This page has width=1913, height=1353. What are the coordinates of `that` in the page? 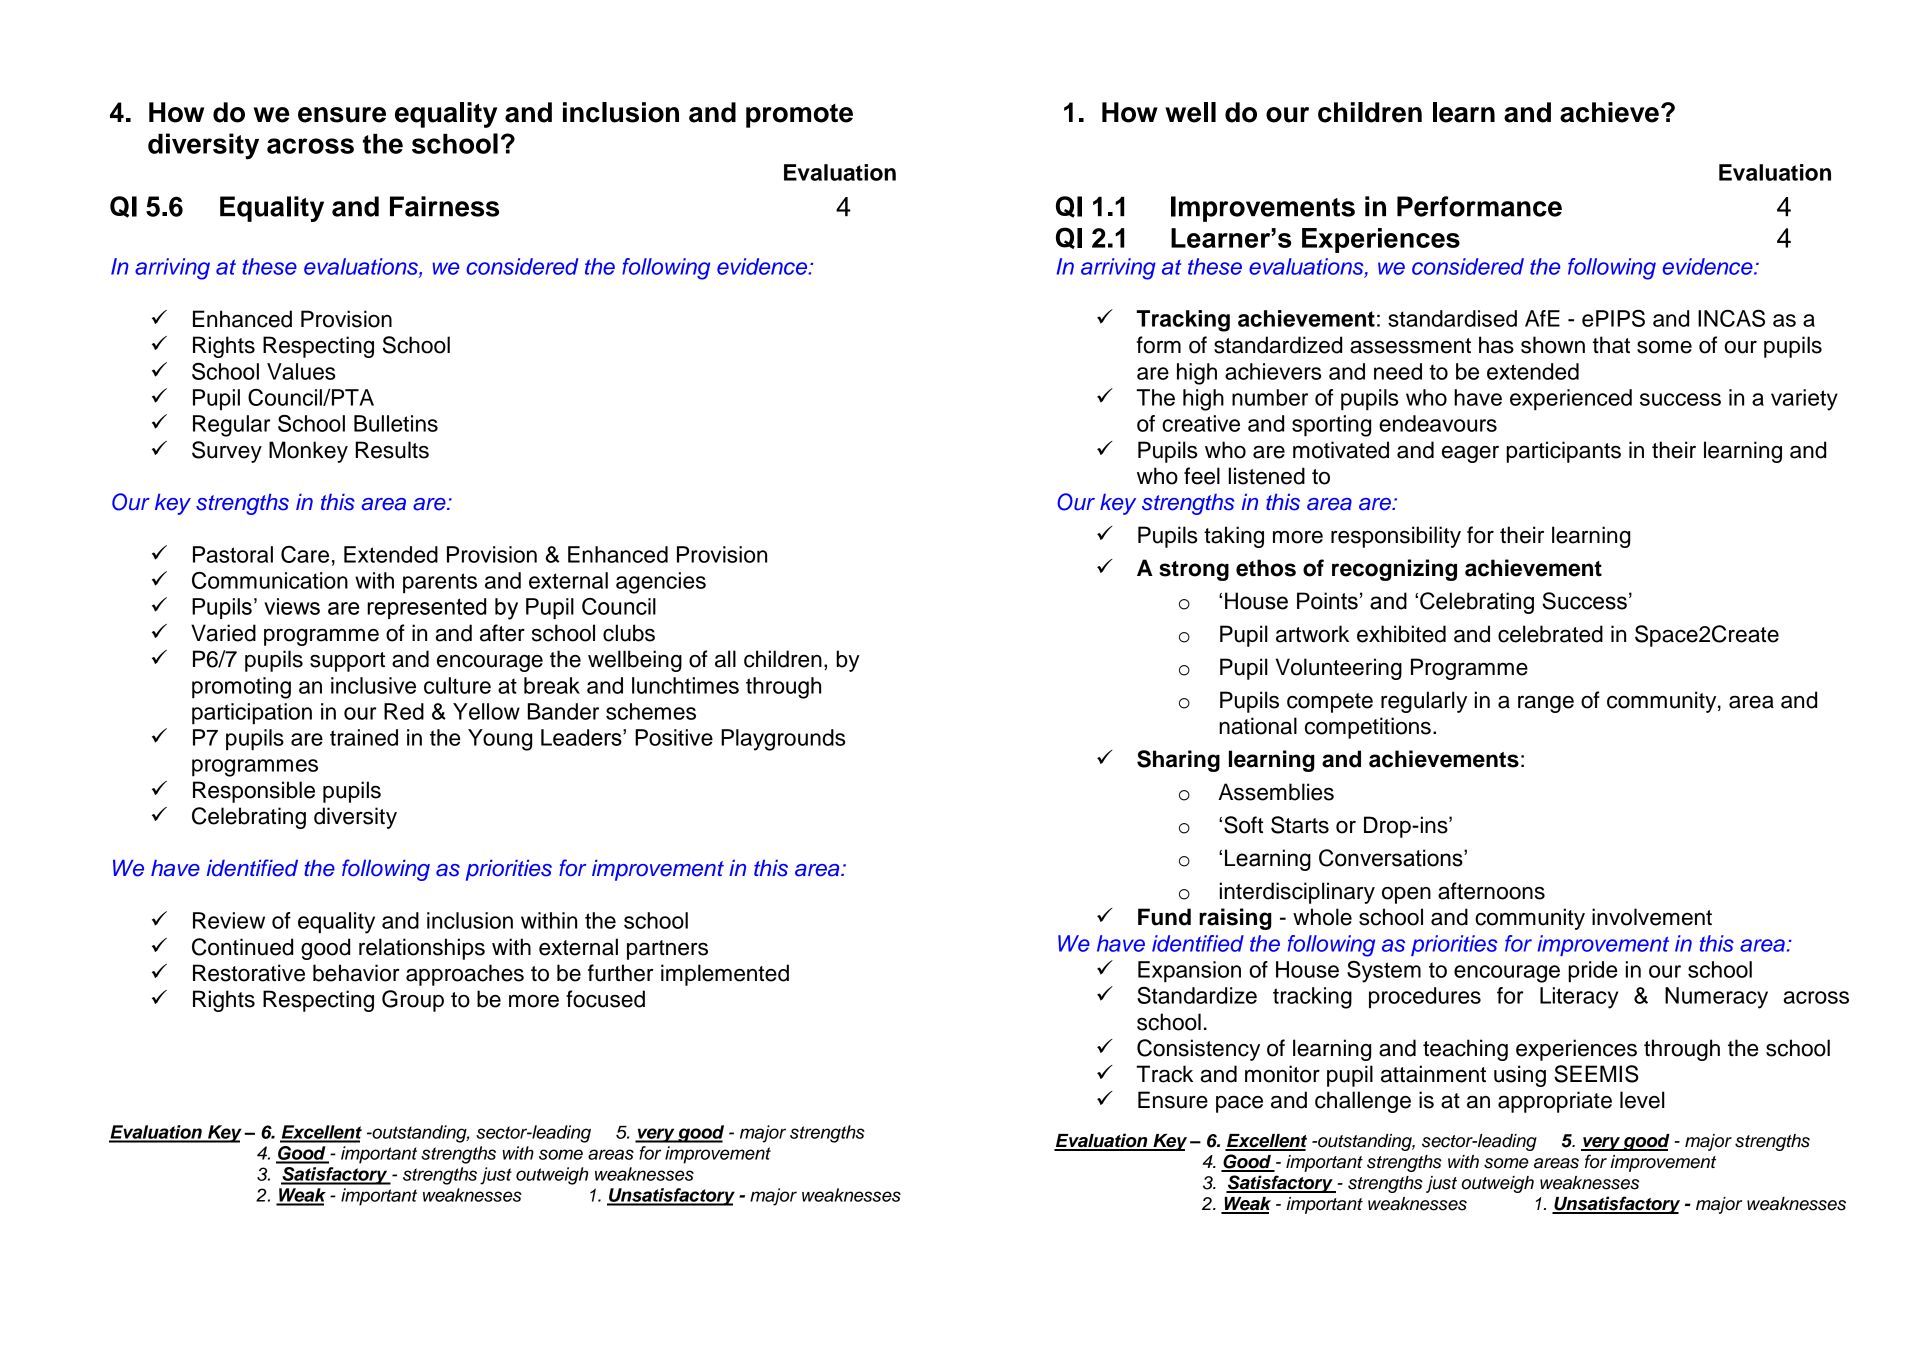 It's located at (1611, 345).
